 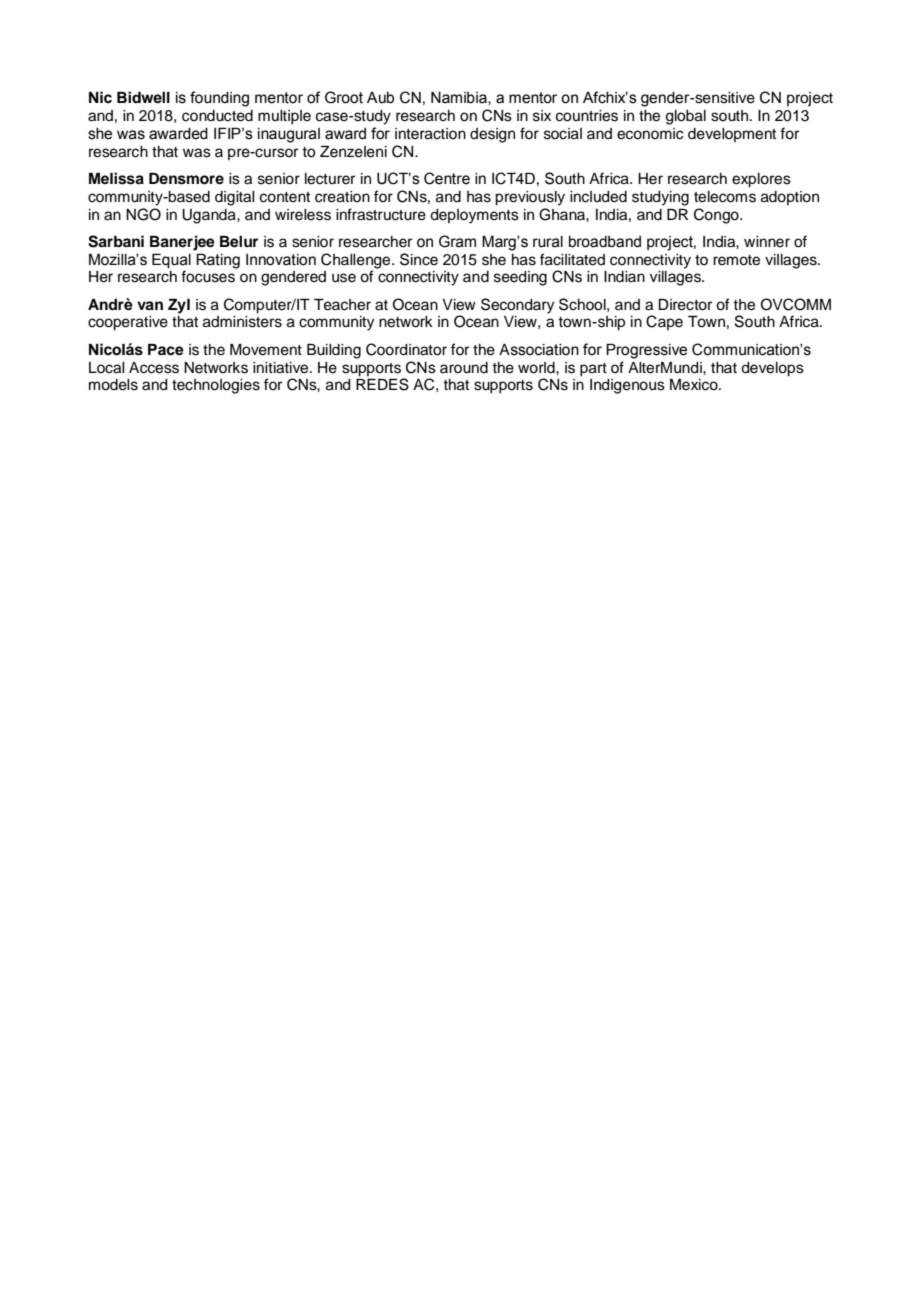 I want to click on digital, so click(x=235, y=198).
